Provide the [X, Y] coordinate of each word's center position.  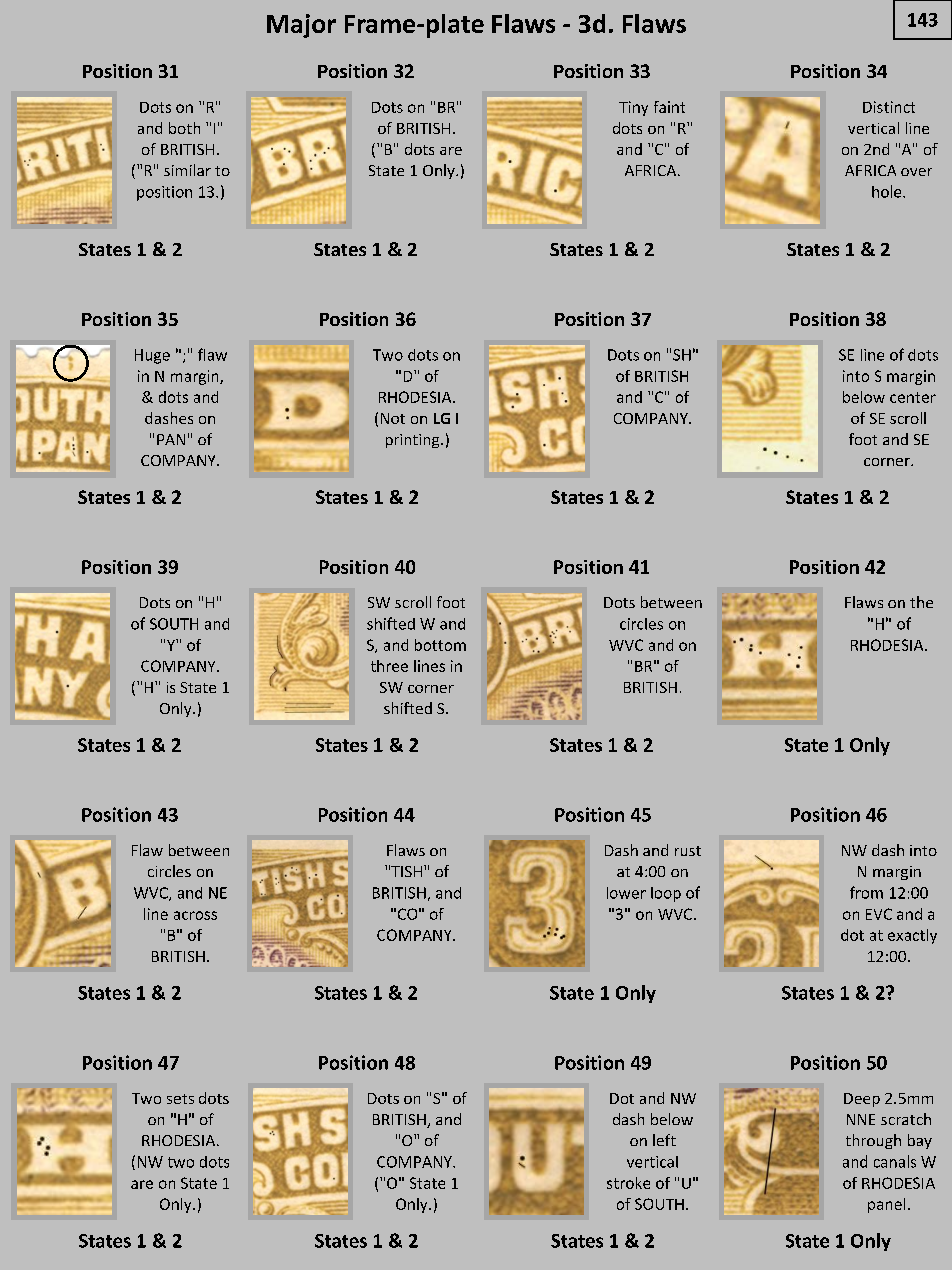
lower [626, 893]
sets [180, 1099]
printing [414, 441]
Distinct [889, 107]
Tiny [633, 108]
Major [301, 26]
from [866, 892]
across [195, 915]
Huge [152, 356]
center [913, 397]
